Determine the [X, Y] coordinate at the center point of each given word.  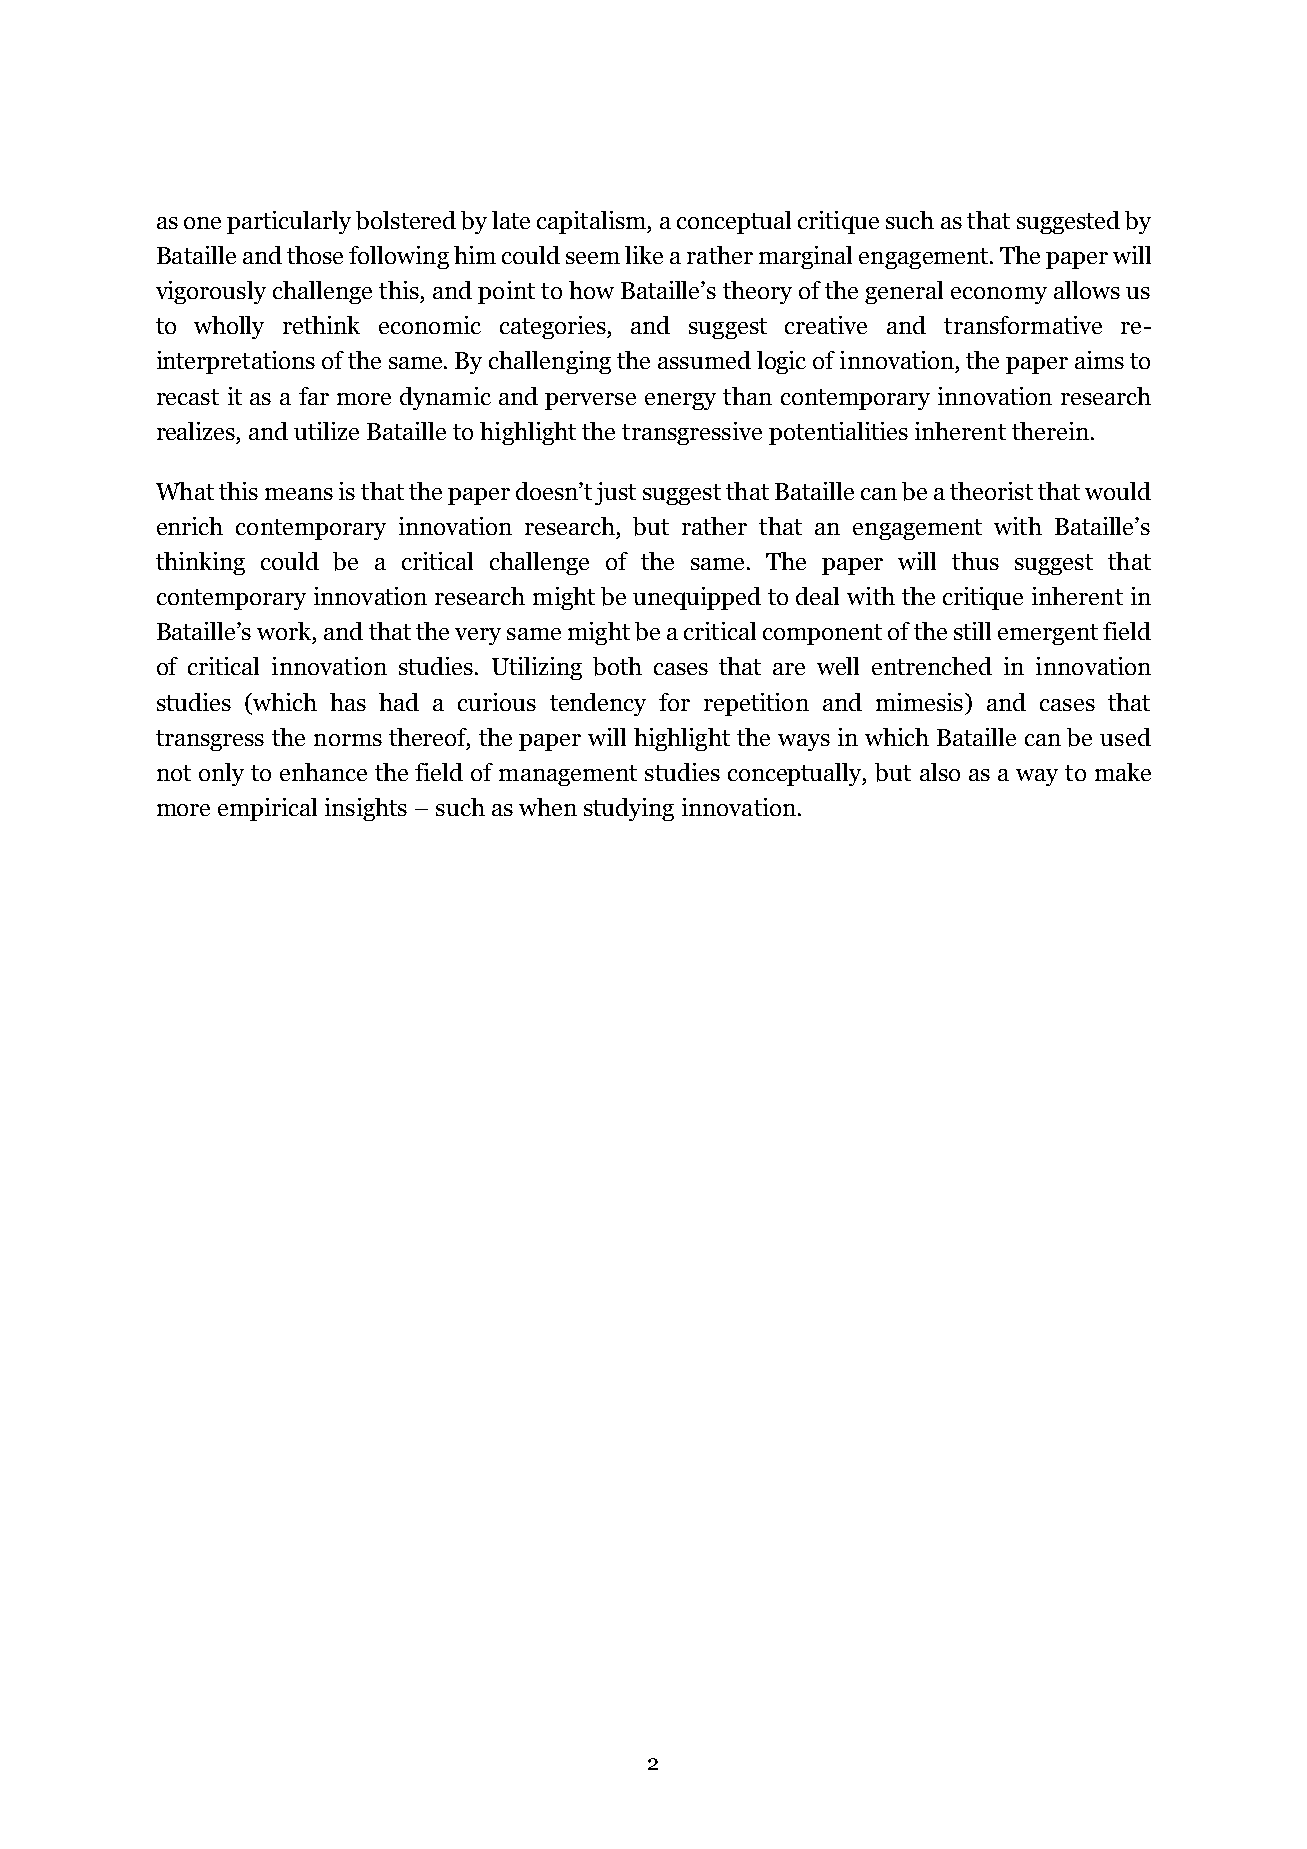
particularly [289, 222]
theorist [991, 491]
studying [629, 809]
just [615, 493]
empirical [267, 809]
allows [1087, 290]
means [299, 494]
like [644, 255]
